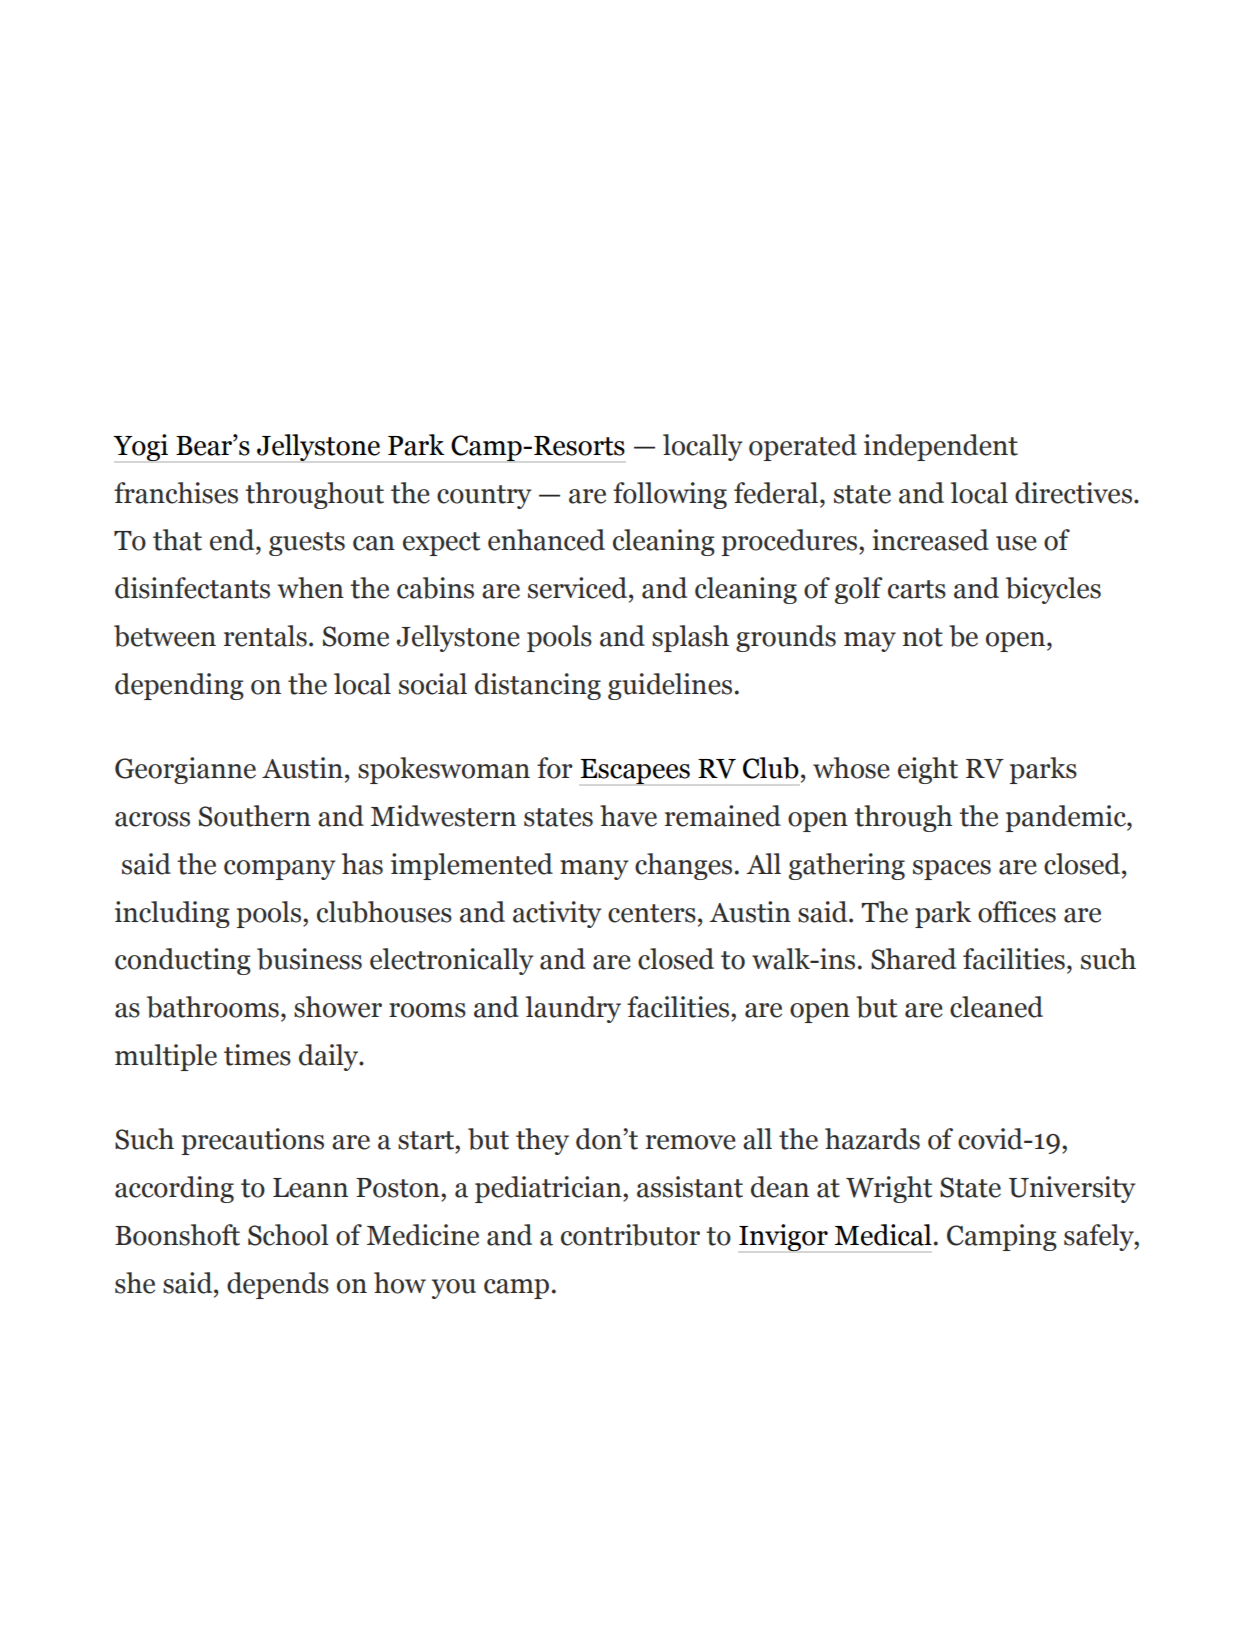  I want to click on company, so click(279, 870).
